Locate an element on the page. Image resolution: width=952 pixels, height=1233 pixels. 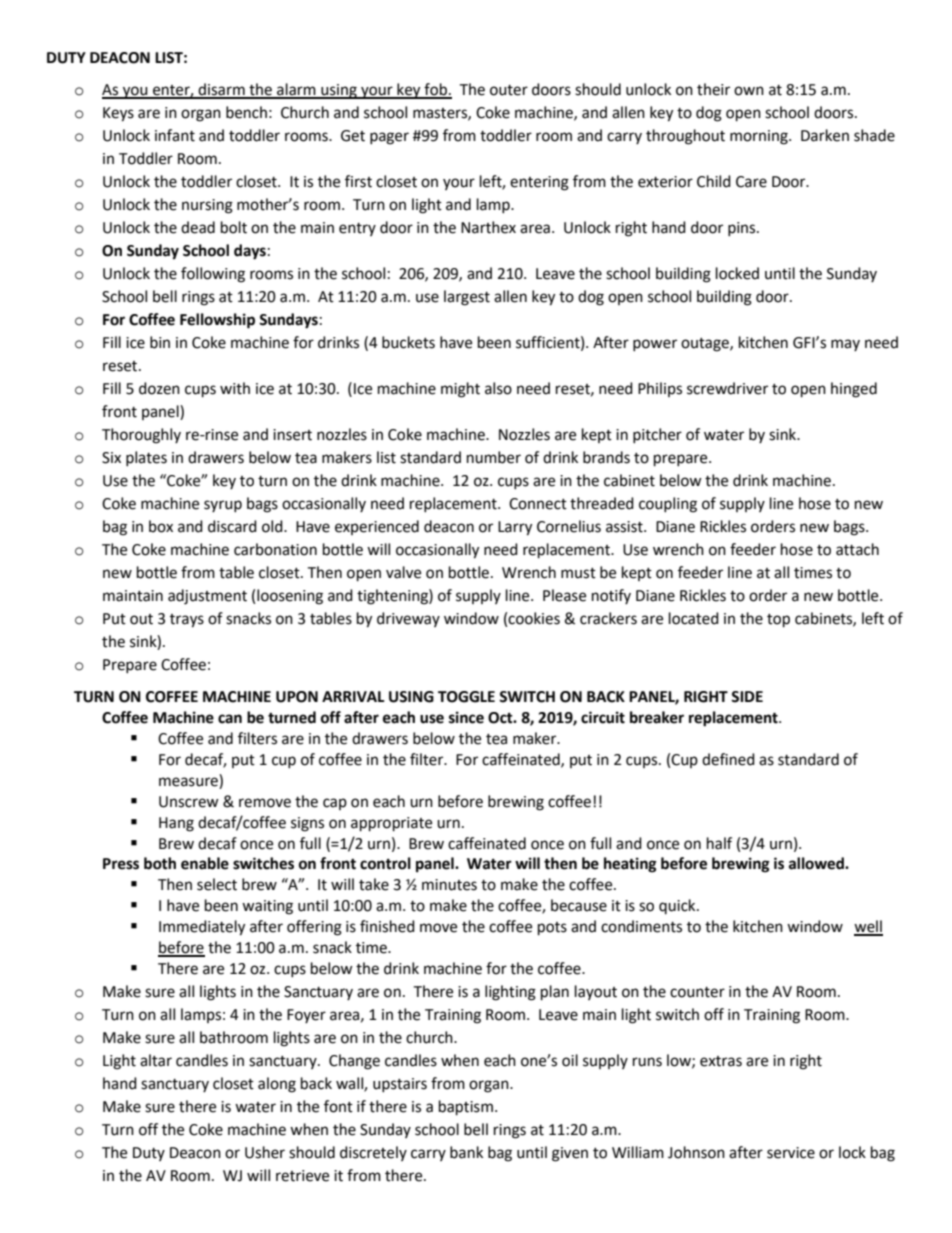
appropriate is located at coordinates (391, 824).
